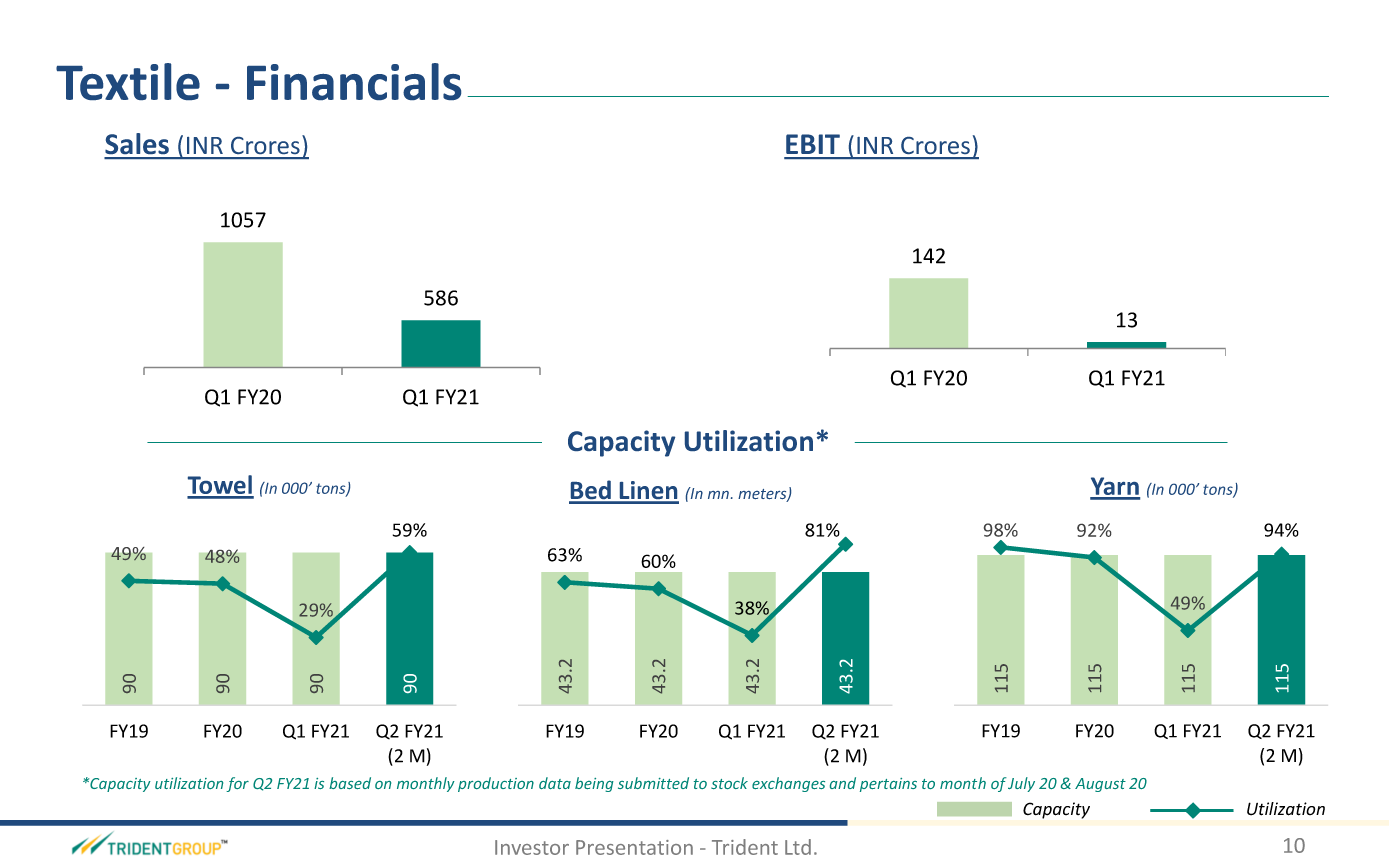 The width and height of the screenshot is (1389, 868). What do you see at coordinates (555, 783) in the screenshot?
I see `data` at bounding box center [555, 783].
